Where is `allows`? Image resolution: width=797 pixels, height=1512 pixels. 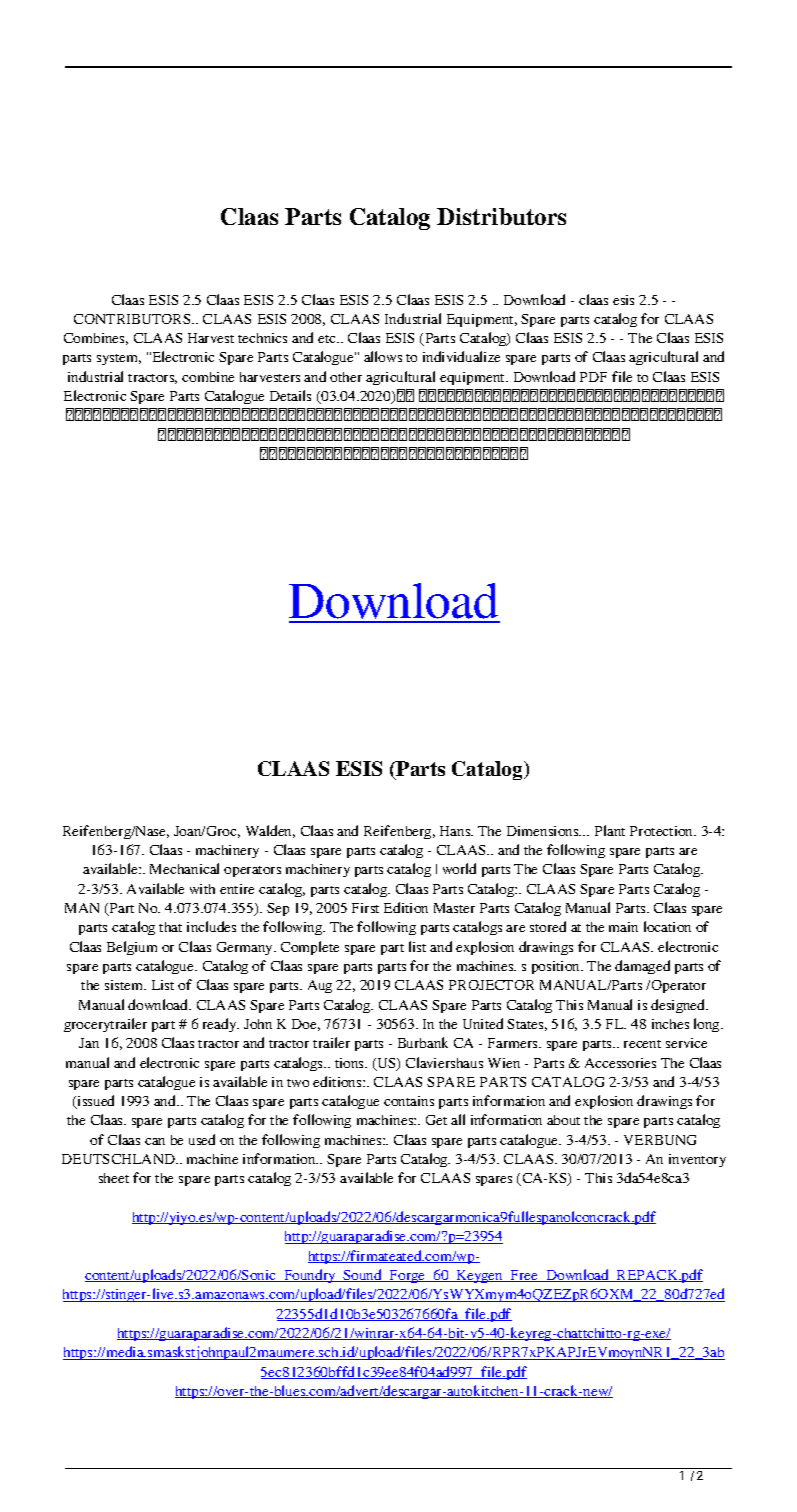
allows is located at coordinates (383, 356).
